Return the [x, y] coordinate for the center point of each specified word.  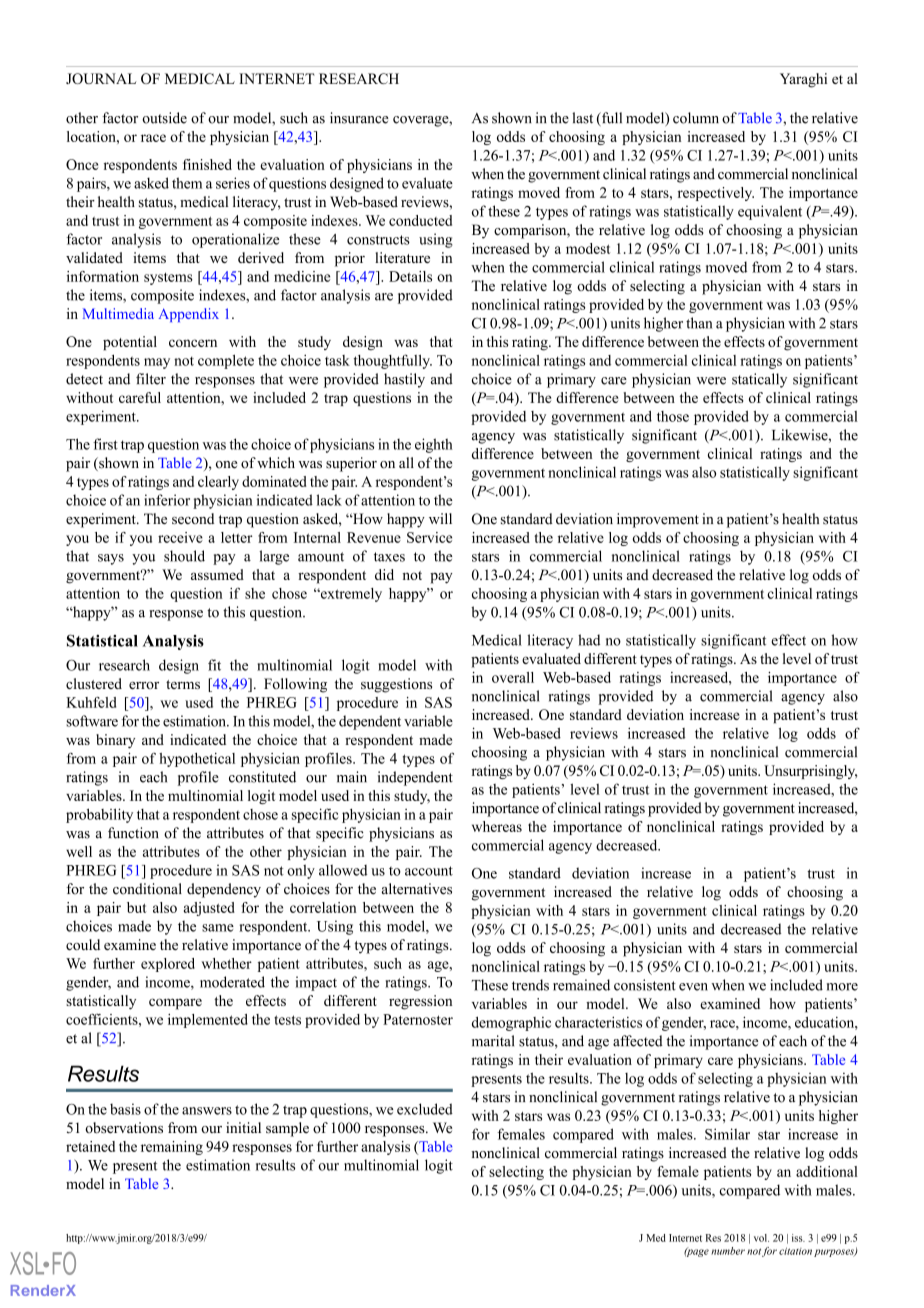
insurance [359, 118]
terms [183, 684]
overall [513, 677]
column [696, 118]
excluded [425, 1109]
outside [164, 118]
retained [90, 1146]
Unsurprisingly [810, 772]
